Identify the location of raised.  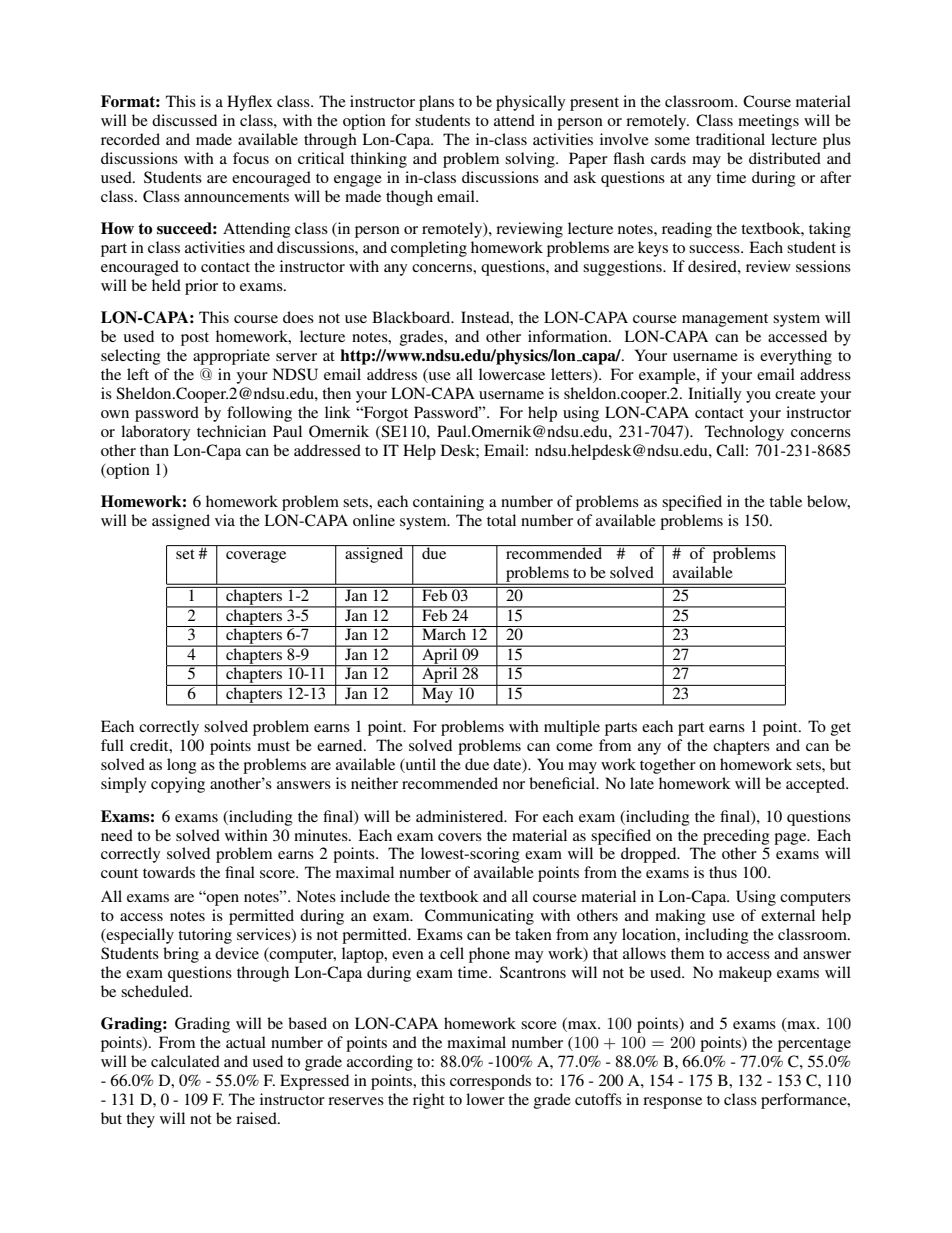
(257, 1118).
